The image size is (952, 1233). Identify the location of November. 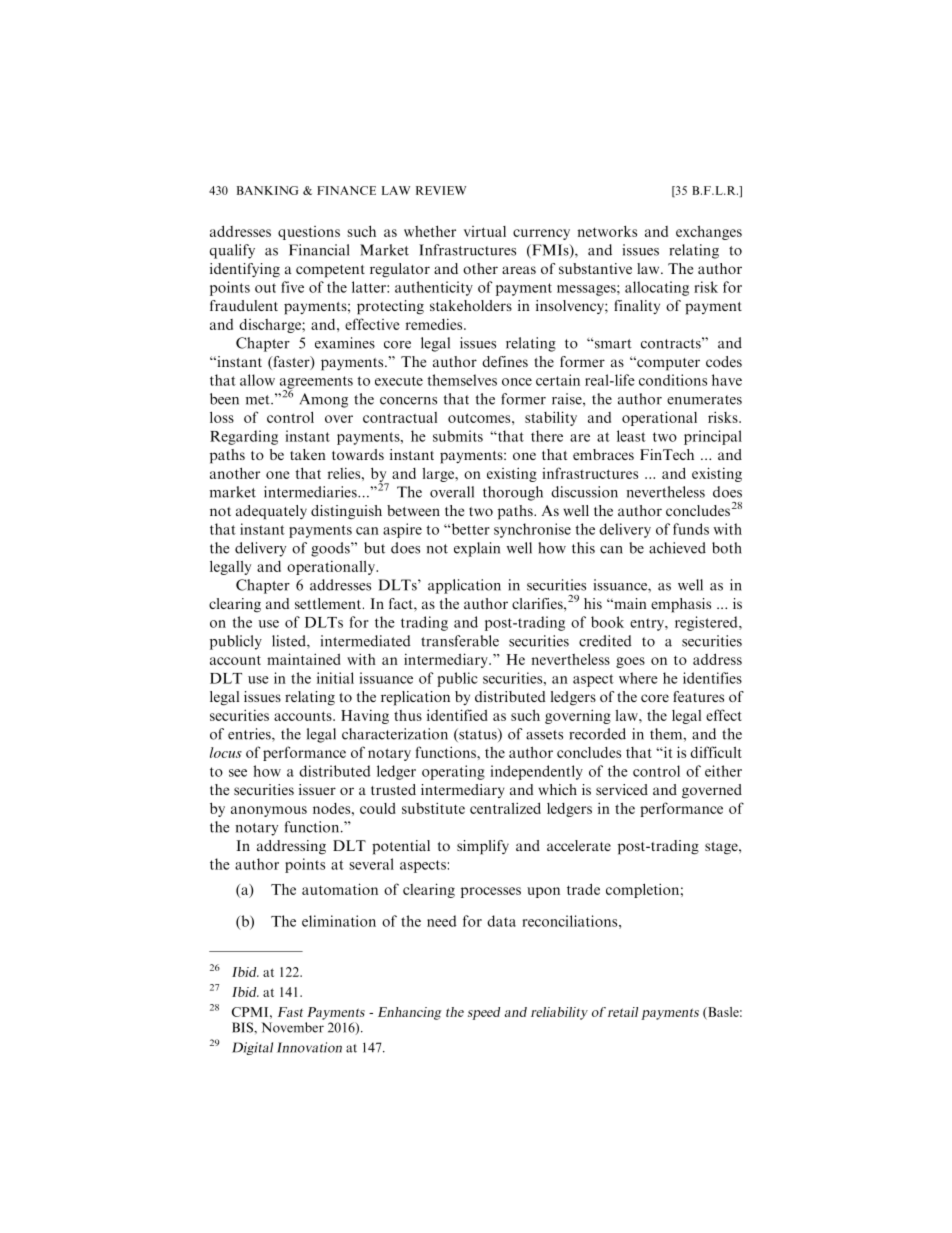
(292, 1027).
